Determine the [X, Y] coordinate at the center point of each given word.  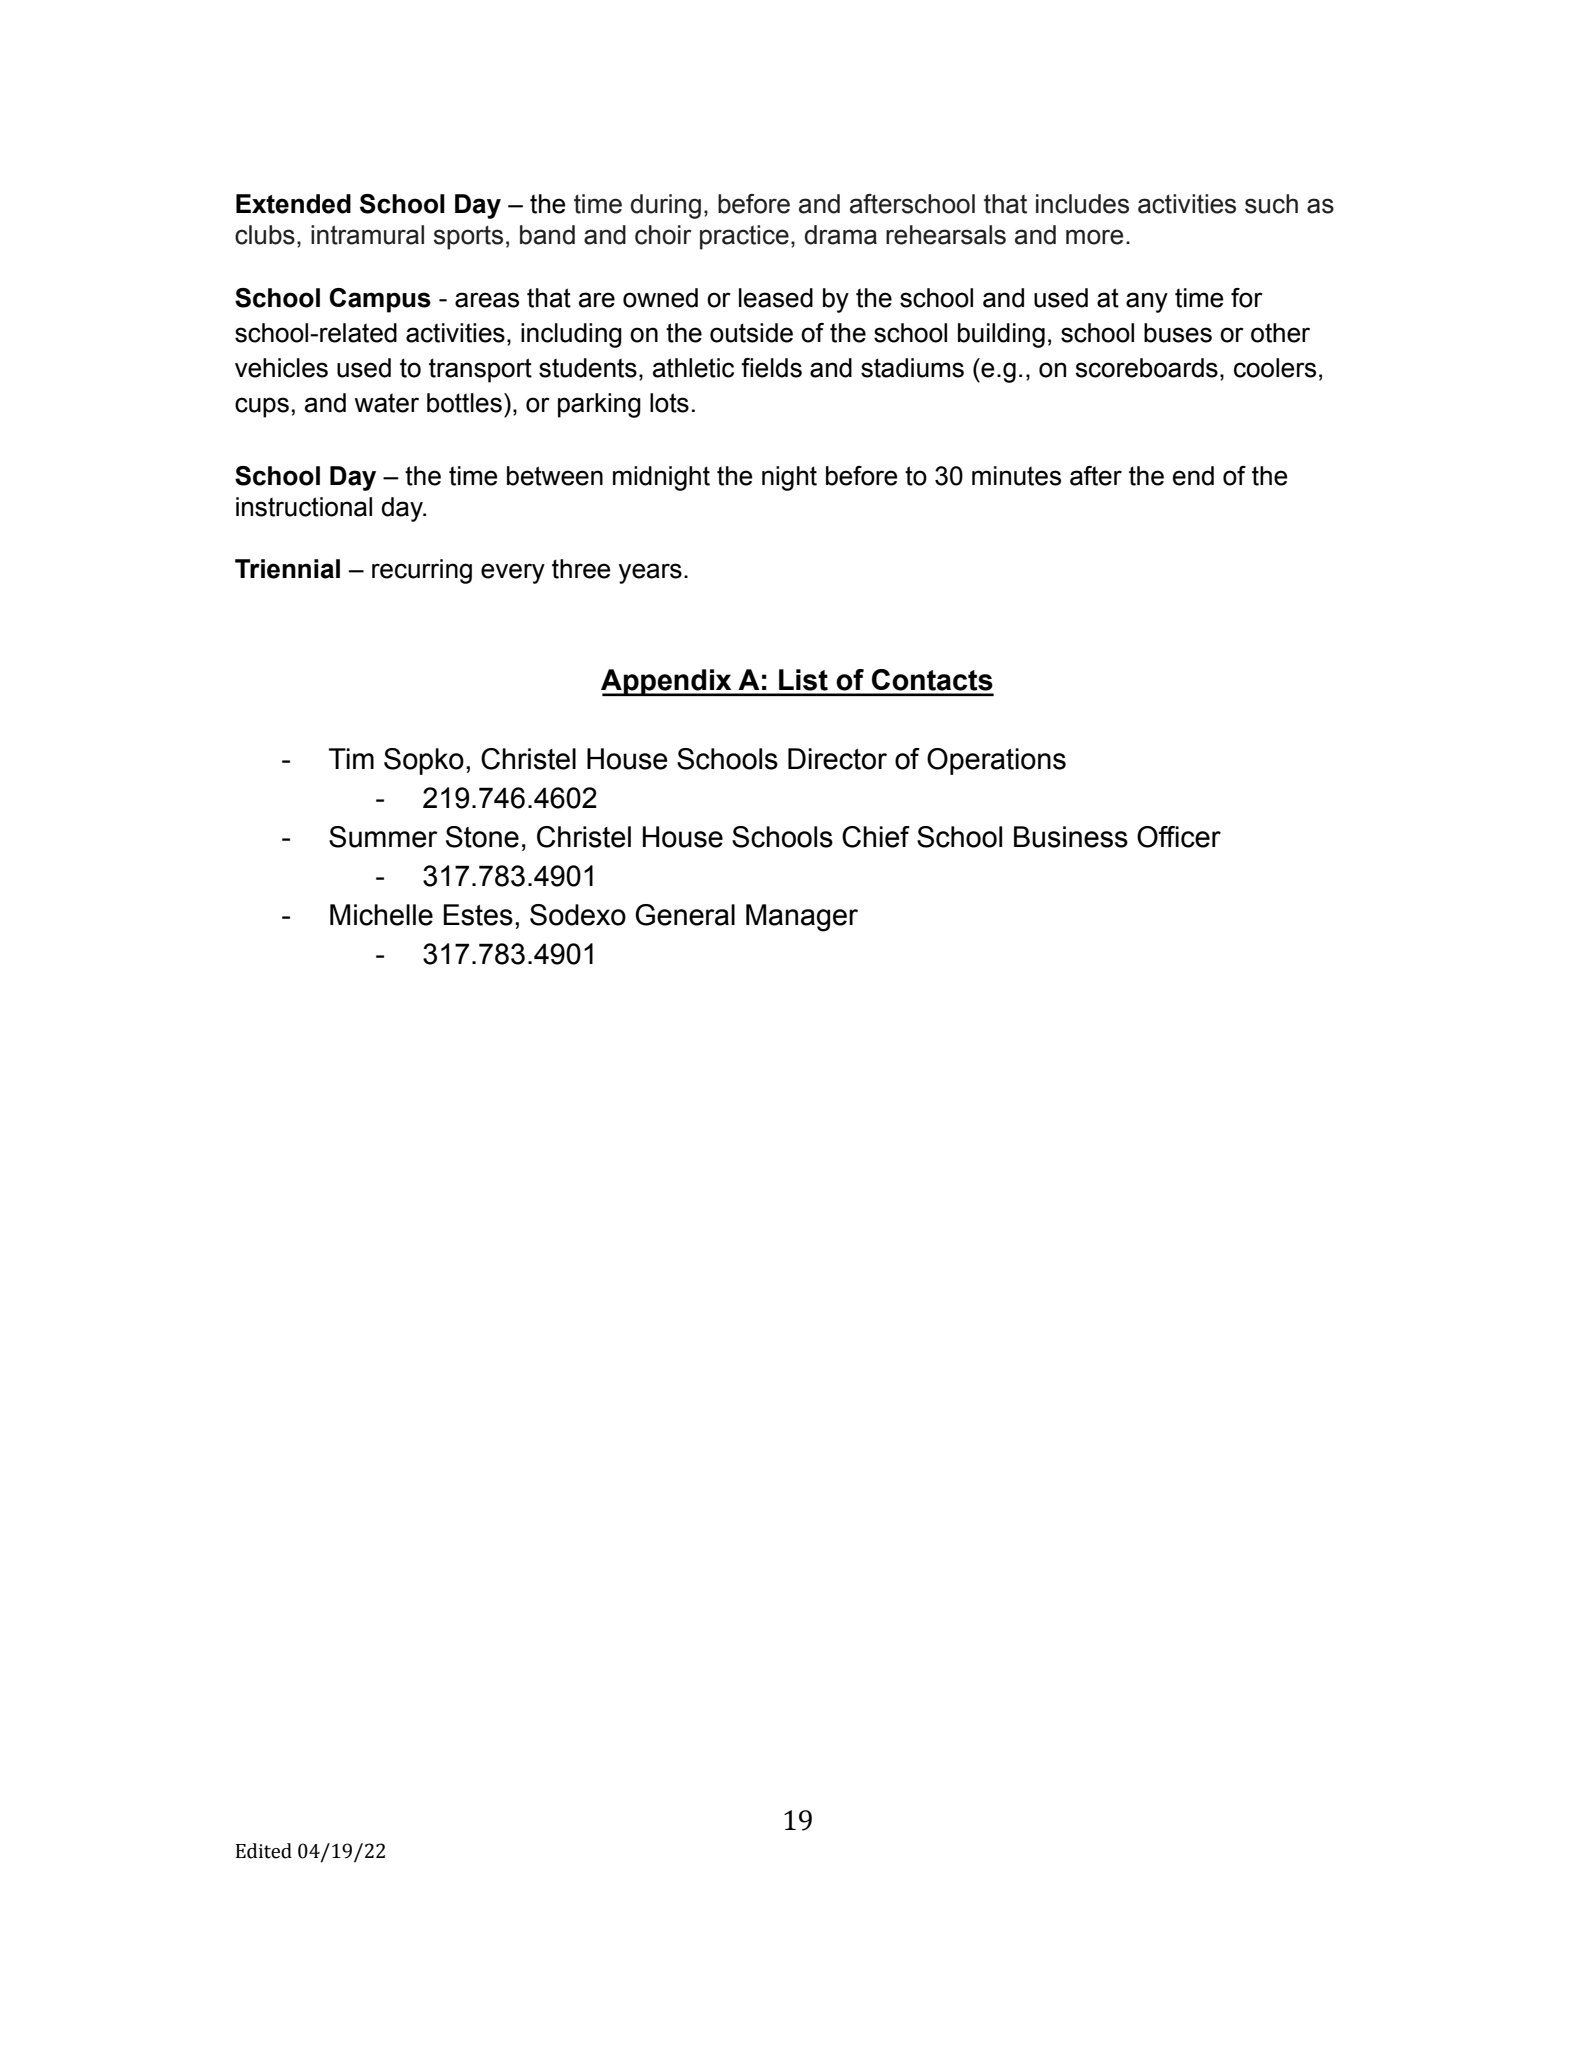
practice [744, 237]
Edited [264, 1851]
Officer [1179, 837]
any [1147, 302]
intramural [367, 235]
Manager [802, 918]
